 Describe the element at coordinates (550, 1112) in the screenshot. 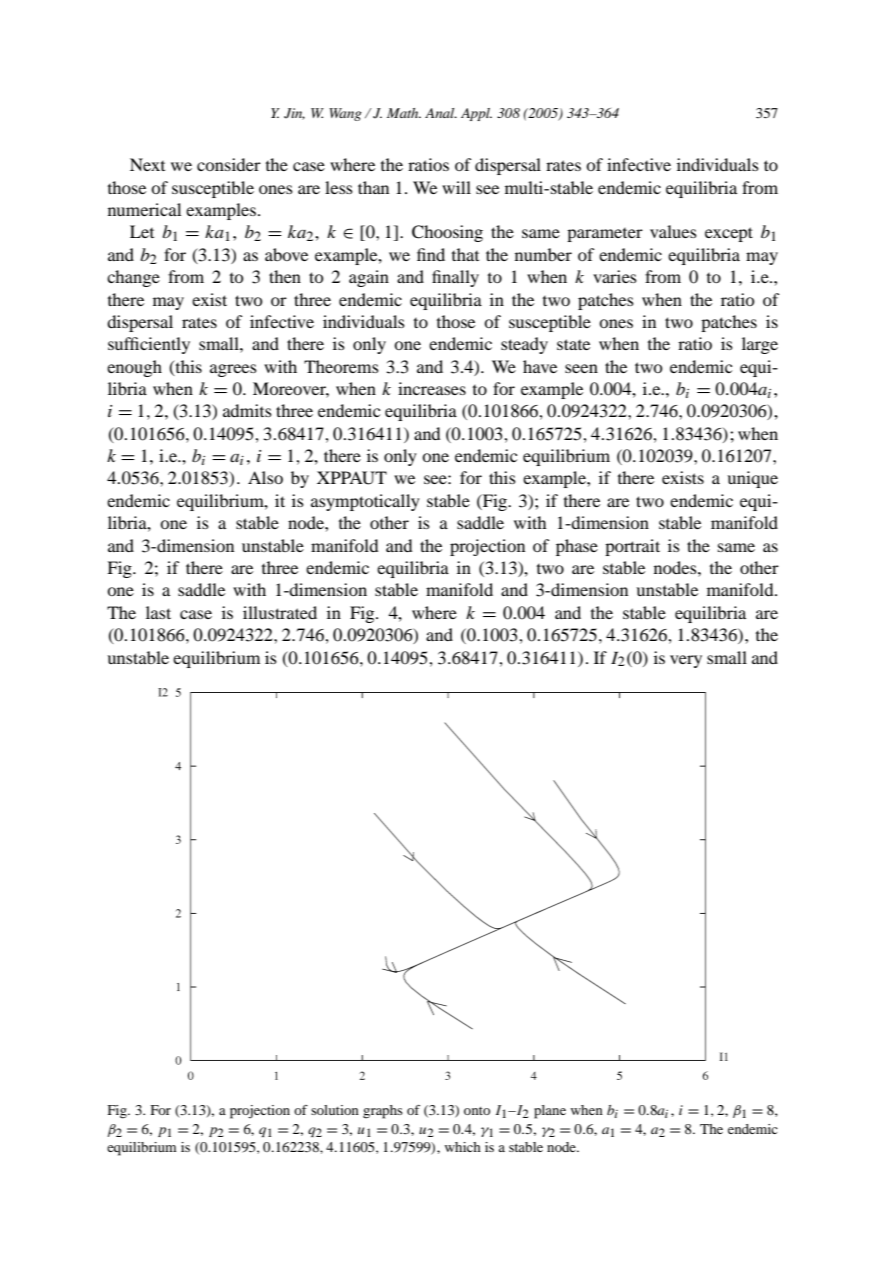

I see `plane` at that location.
